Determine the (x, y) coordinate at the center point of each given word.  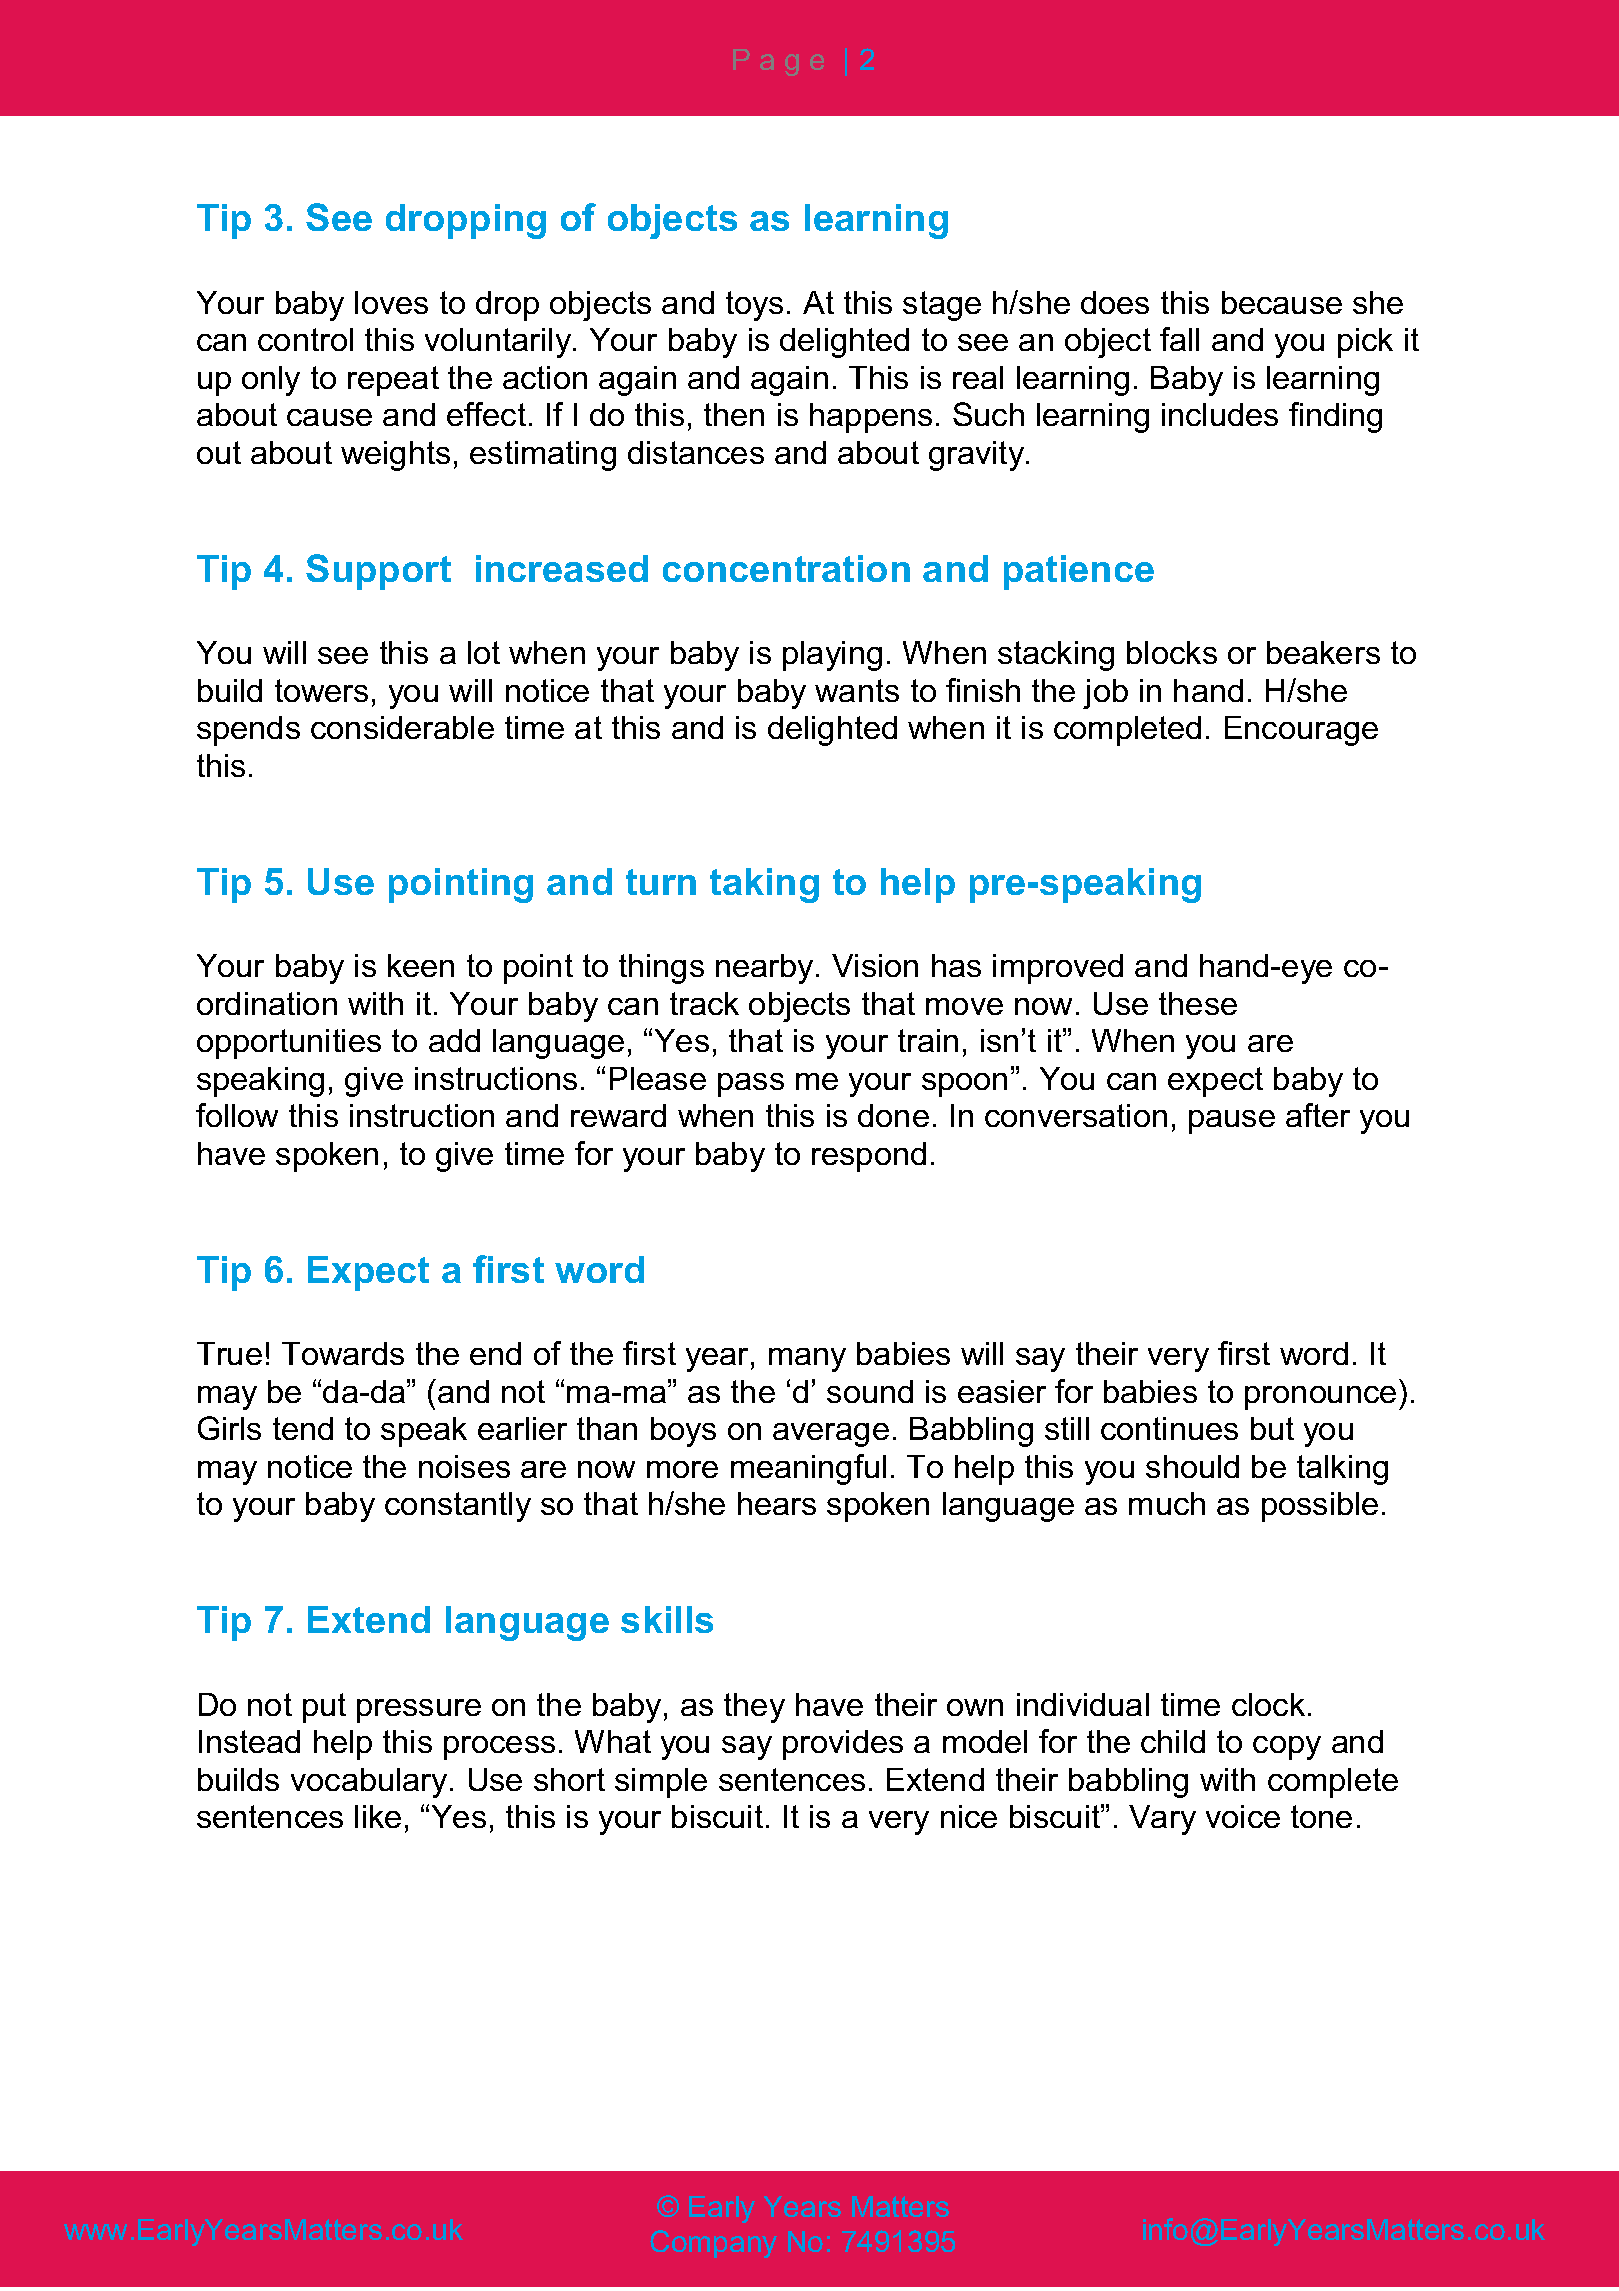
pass (751, 1085)
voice (1243, 1816)
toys (754, 306)
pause (1232, 1122)
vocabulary (369, 1783)
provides (843, 1745)
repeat (393, 381)
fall (1179, 339)
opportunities (289, 1044)
